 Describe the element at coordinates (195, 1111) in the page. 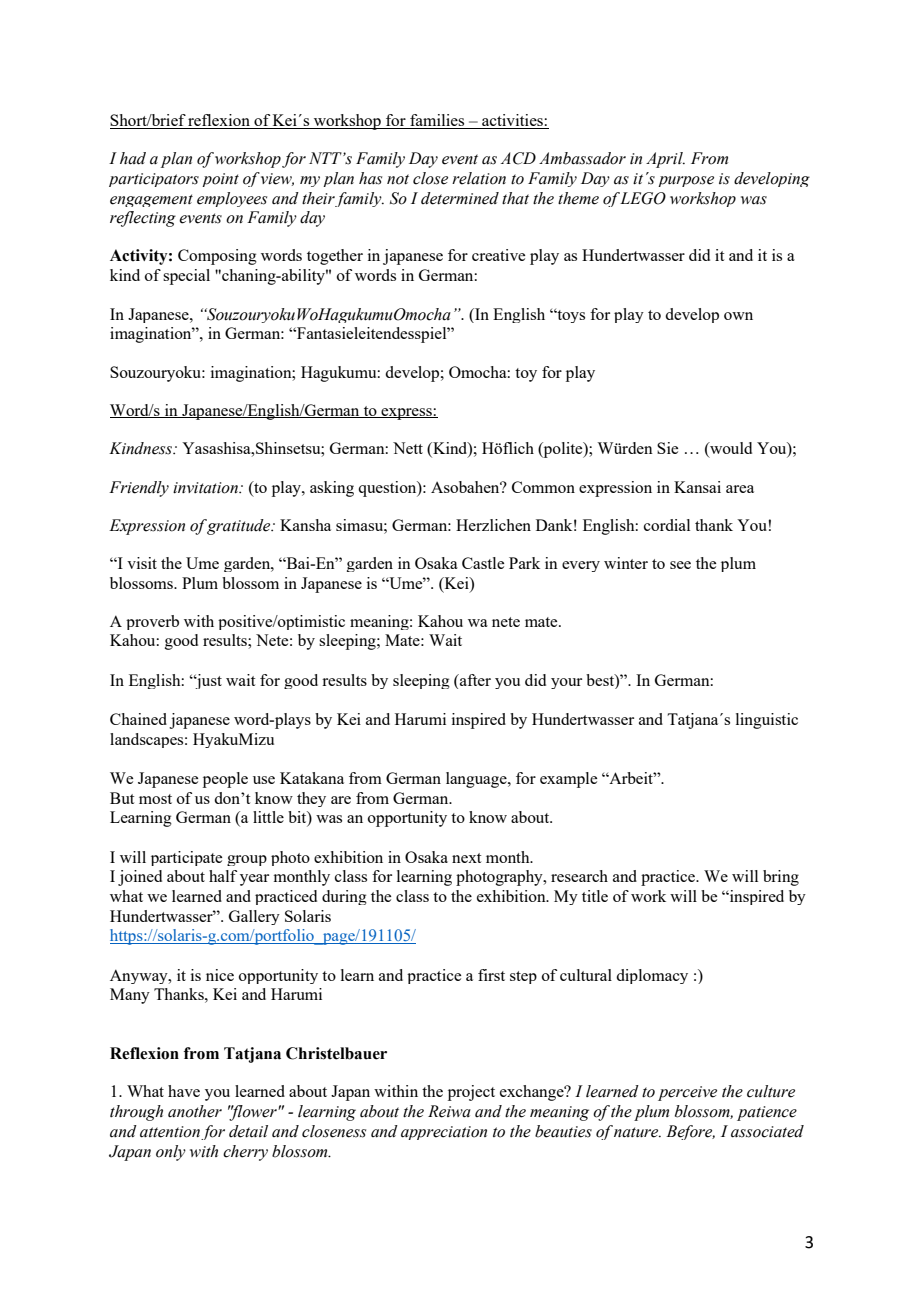

I see `another` at that location.
